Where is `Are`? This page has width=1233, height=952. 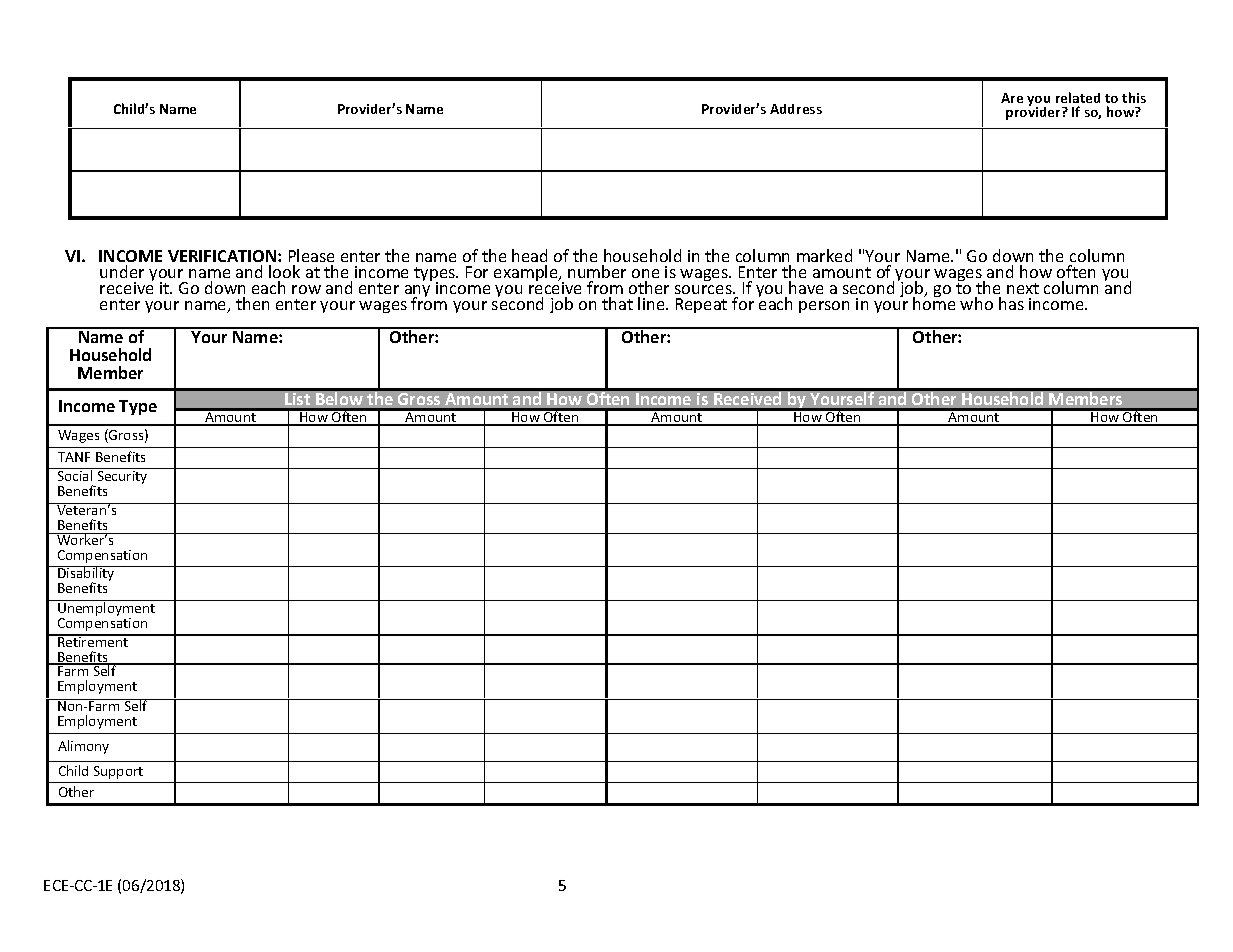
Are is located at coordinates (1012, 98).
